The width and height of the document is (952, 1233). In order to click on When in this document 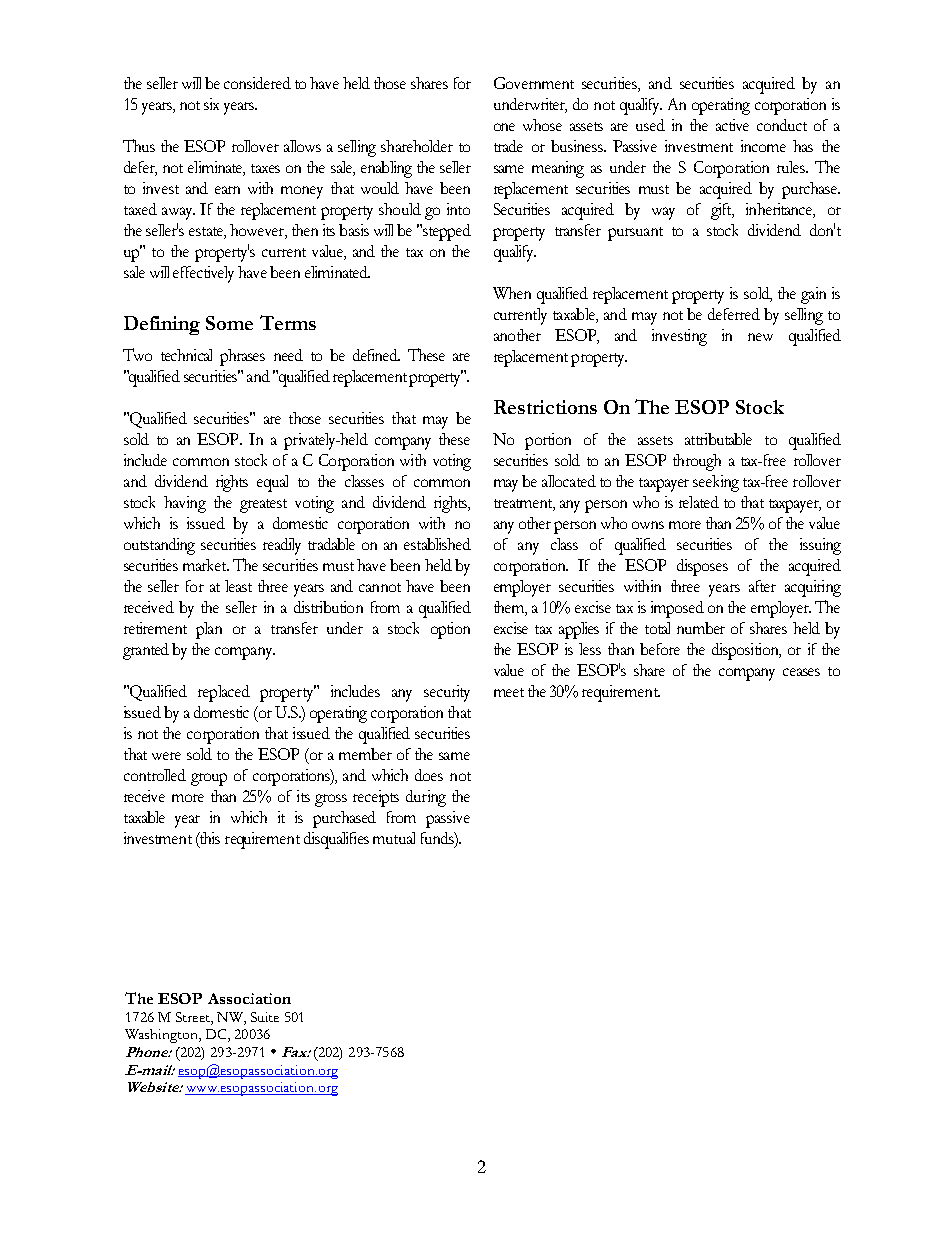, I will do `click(512, 293)`.
